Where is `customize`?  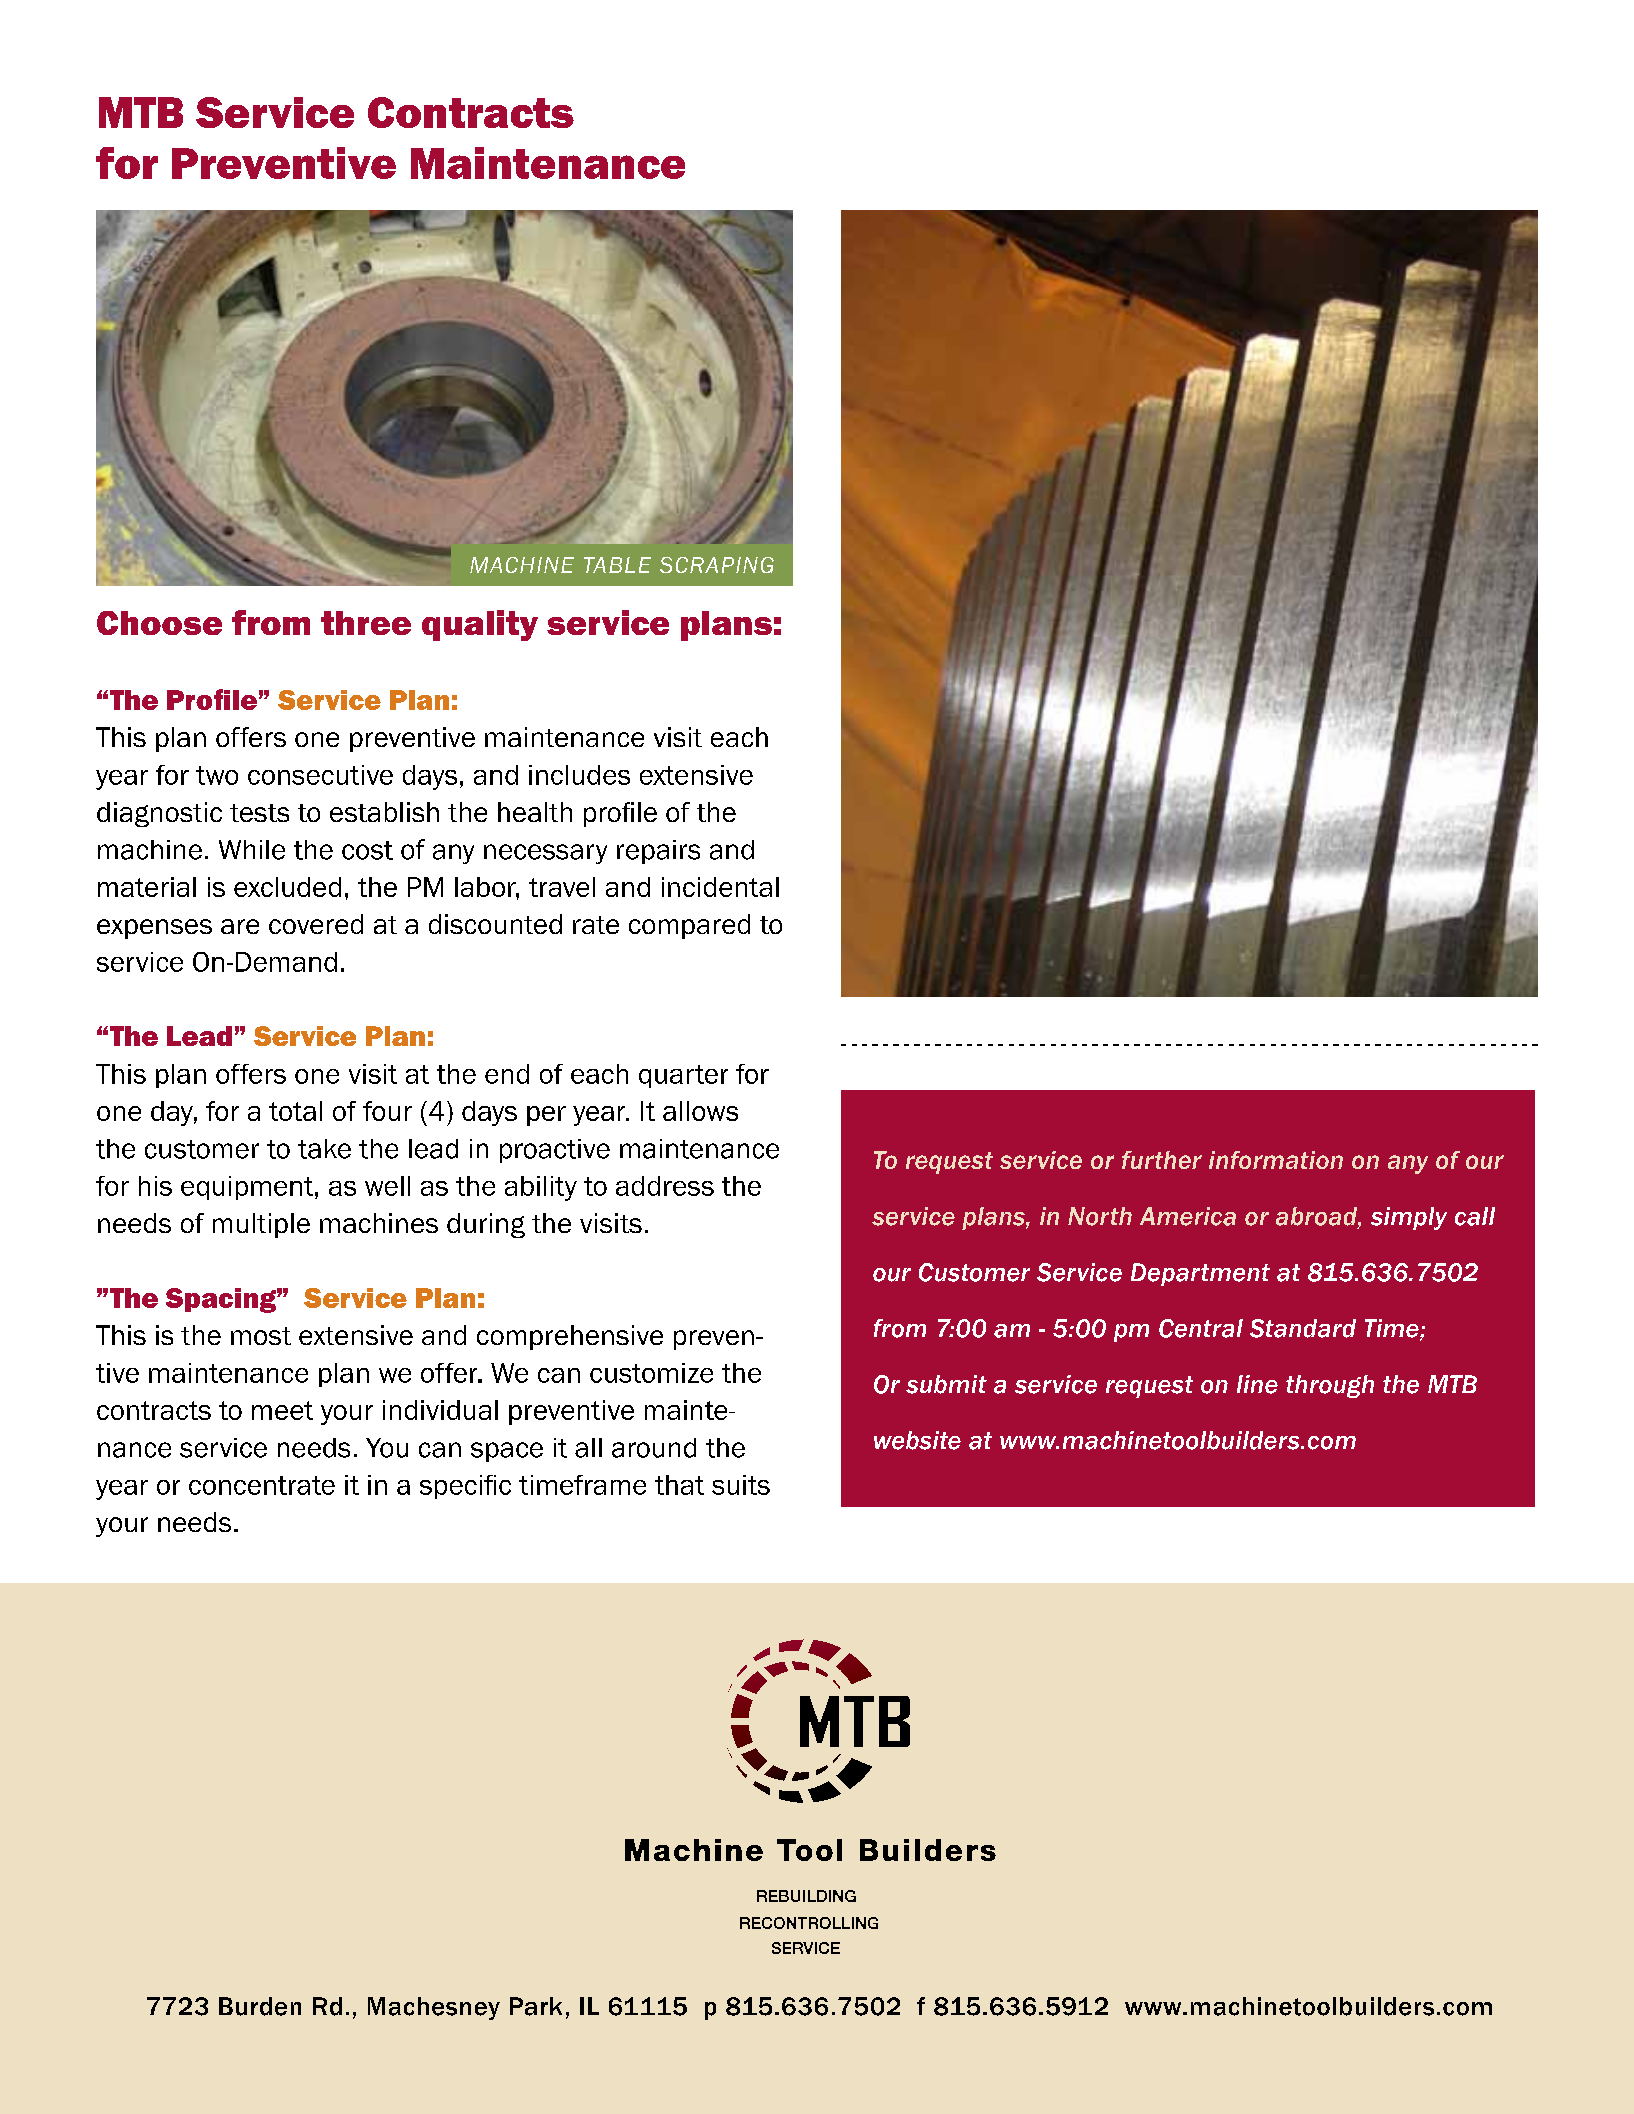
customize is located at coordinates (651, 1373).
